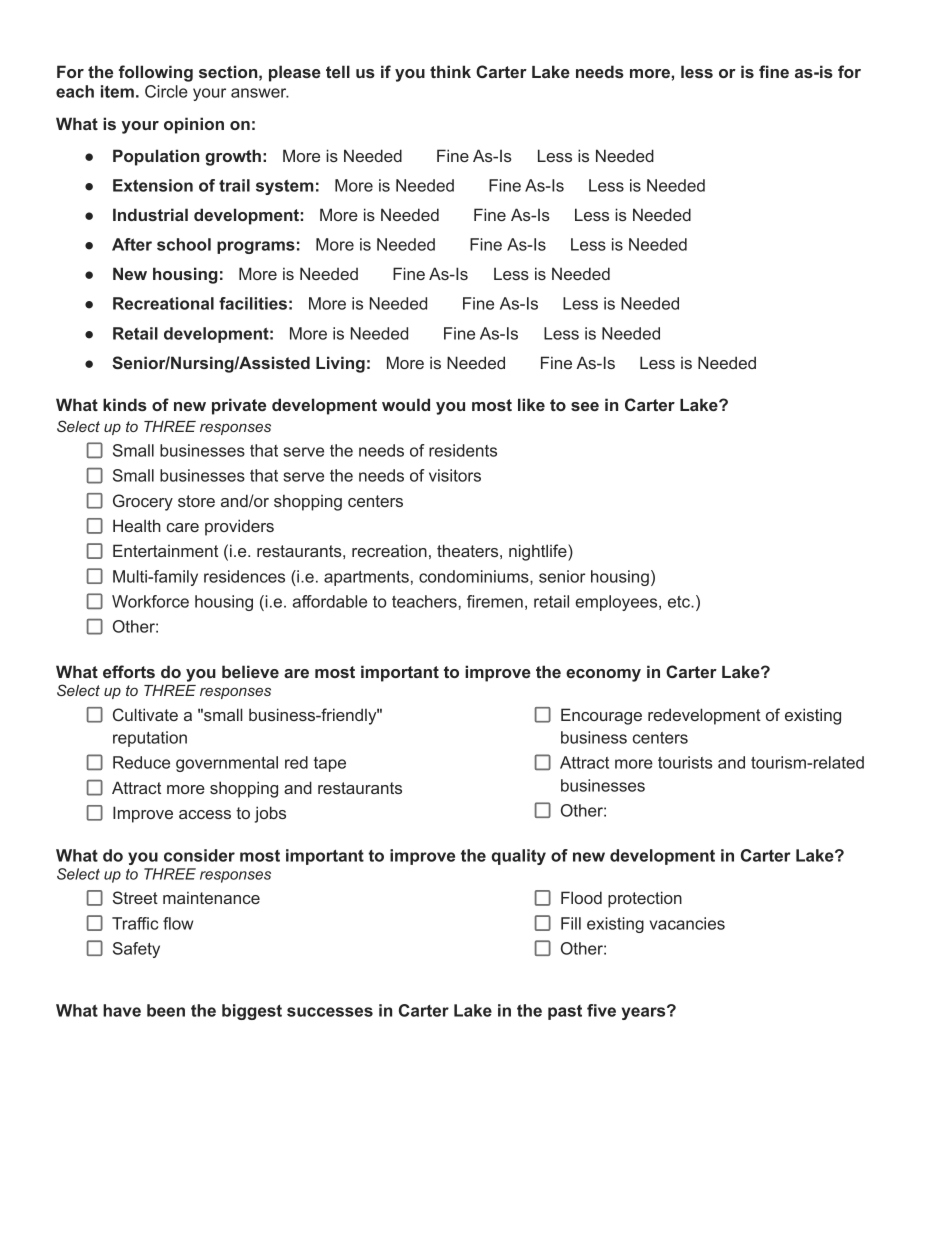  What do you see at coordinates (330, 1012) in the screenshot?
I see `successes` at bounding box center [330, 1012].
